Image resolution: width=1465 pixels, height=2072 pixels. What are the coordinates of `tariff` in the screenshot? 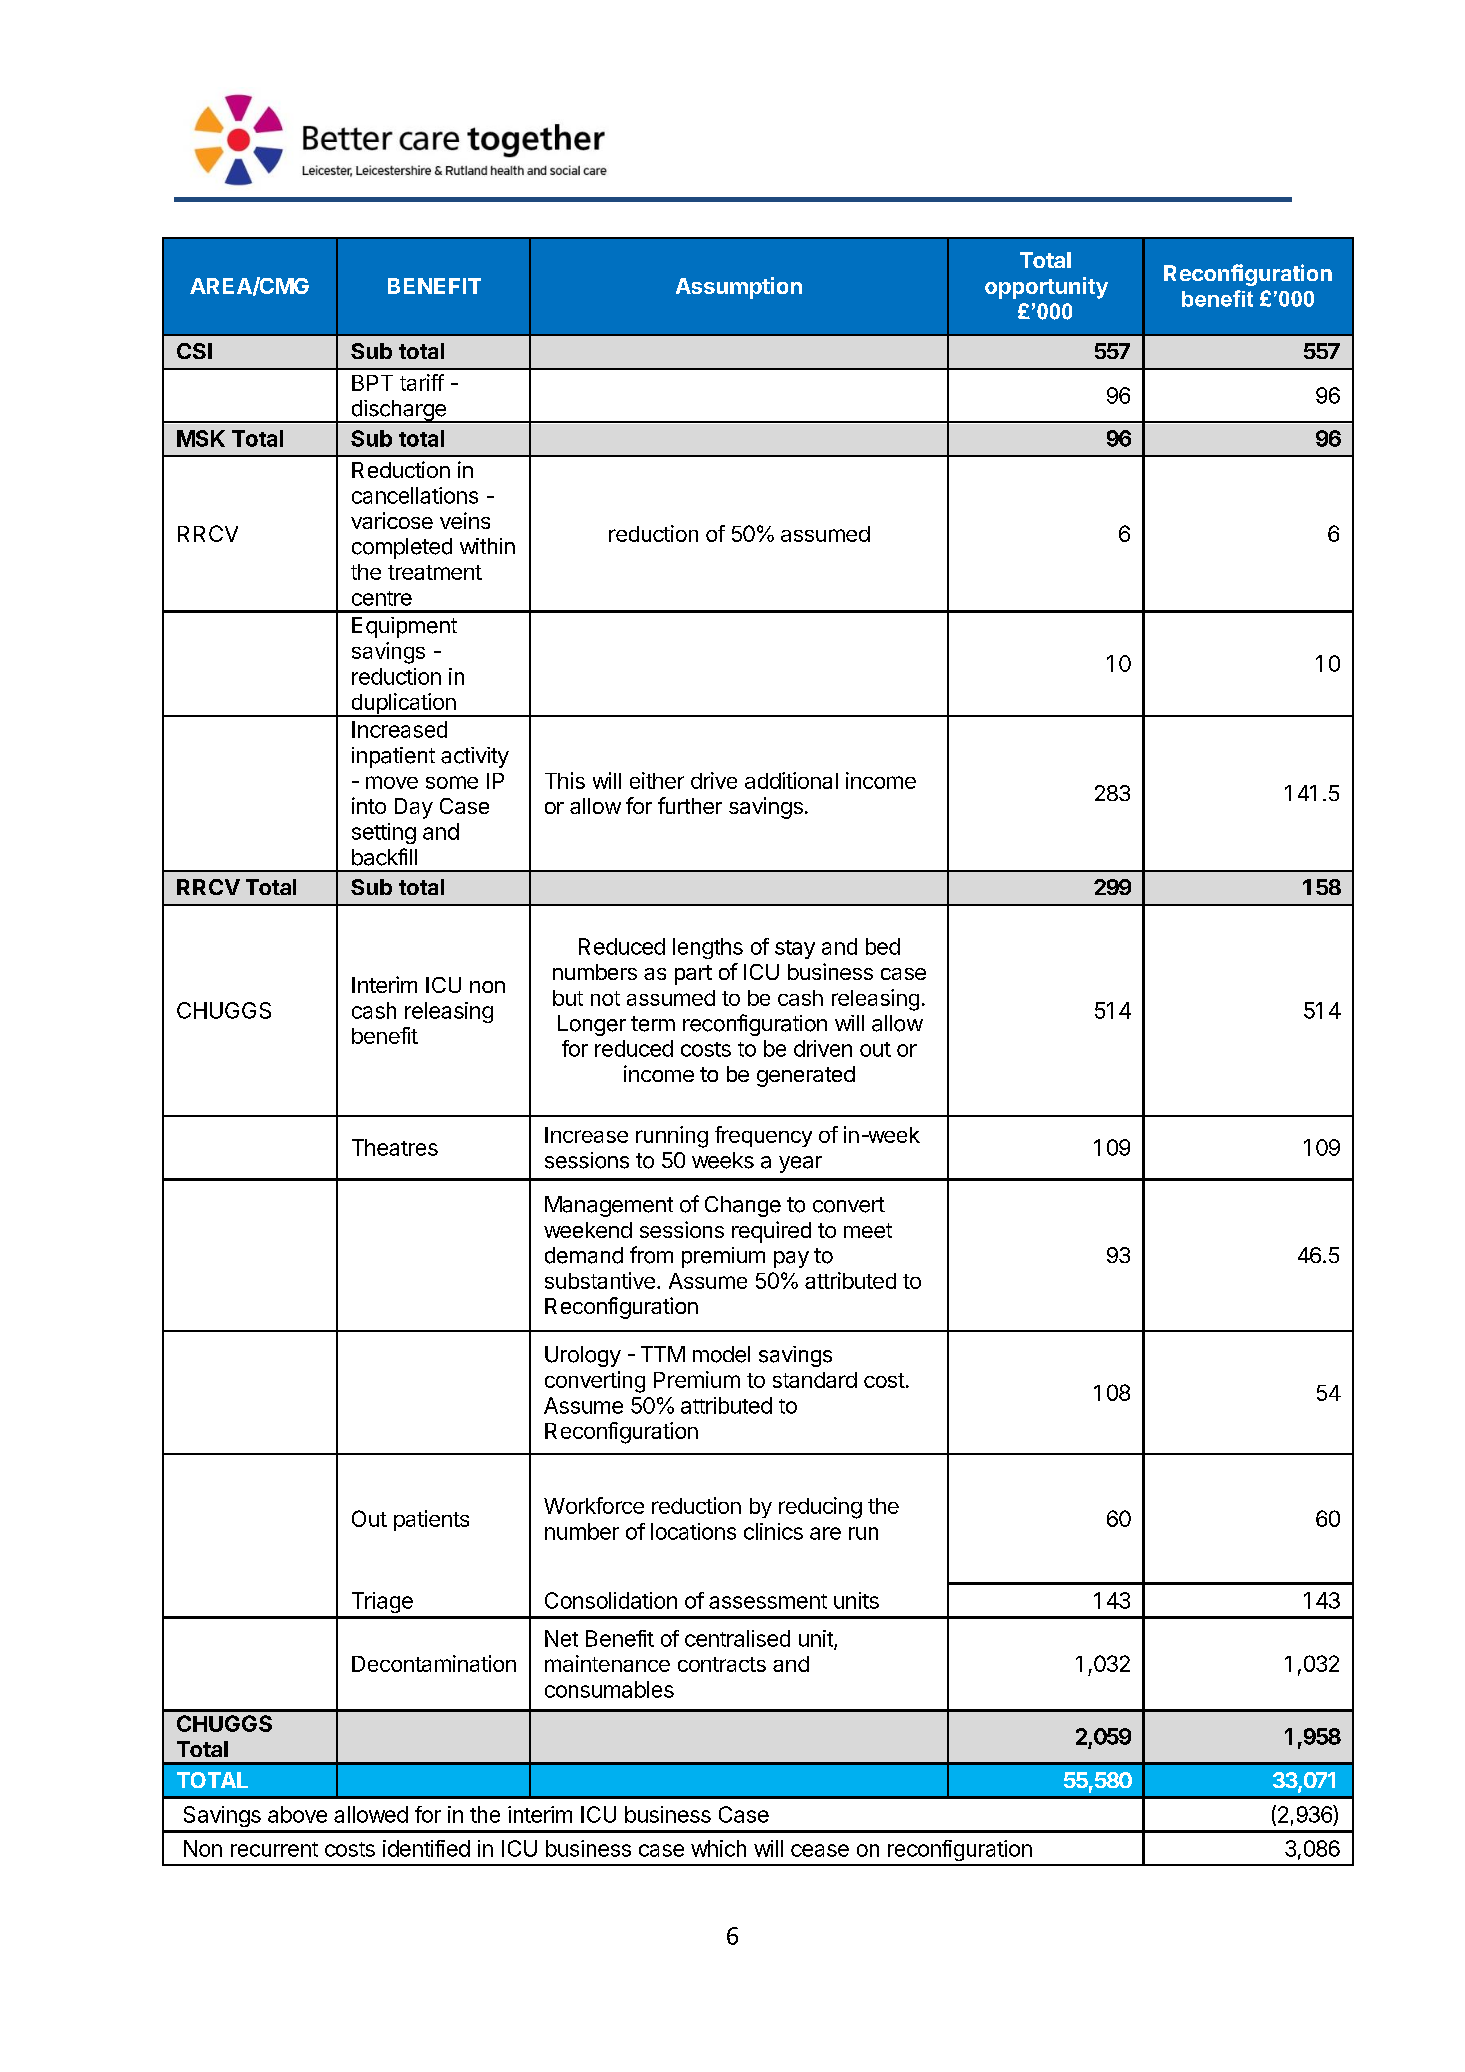 It's located at (422, 382).
